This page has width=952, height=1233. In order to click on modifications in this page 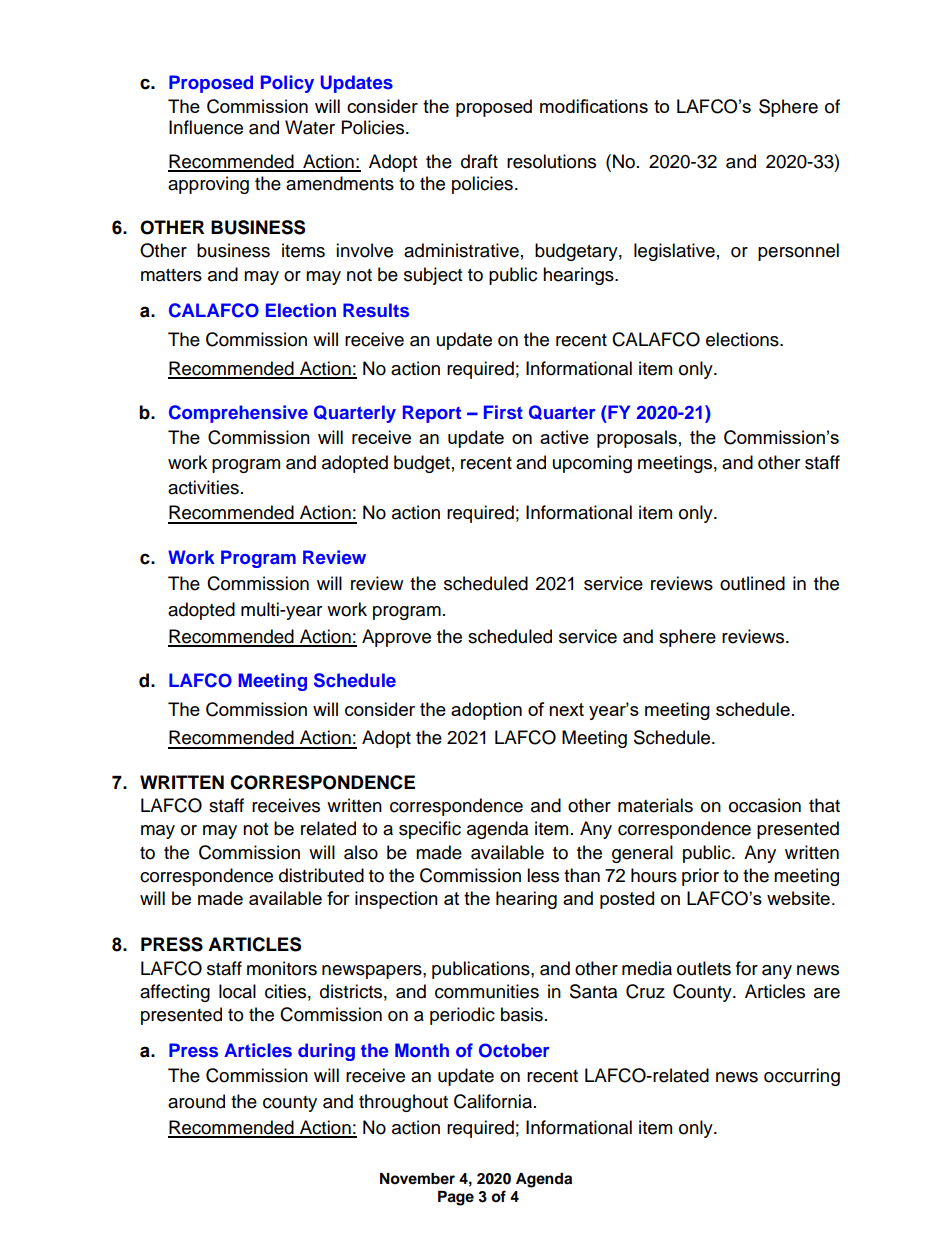, I will do `click(594, 106)`.
